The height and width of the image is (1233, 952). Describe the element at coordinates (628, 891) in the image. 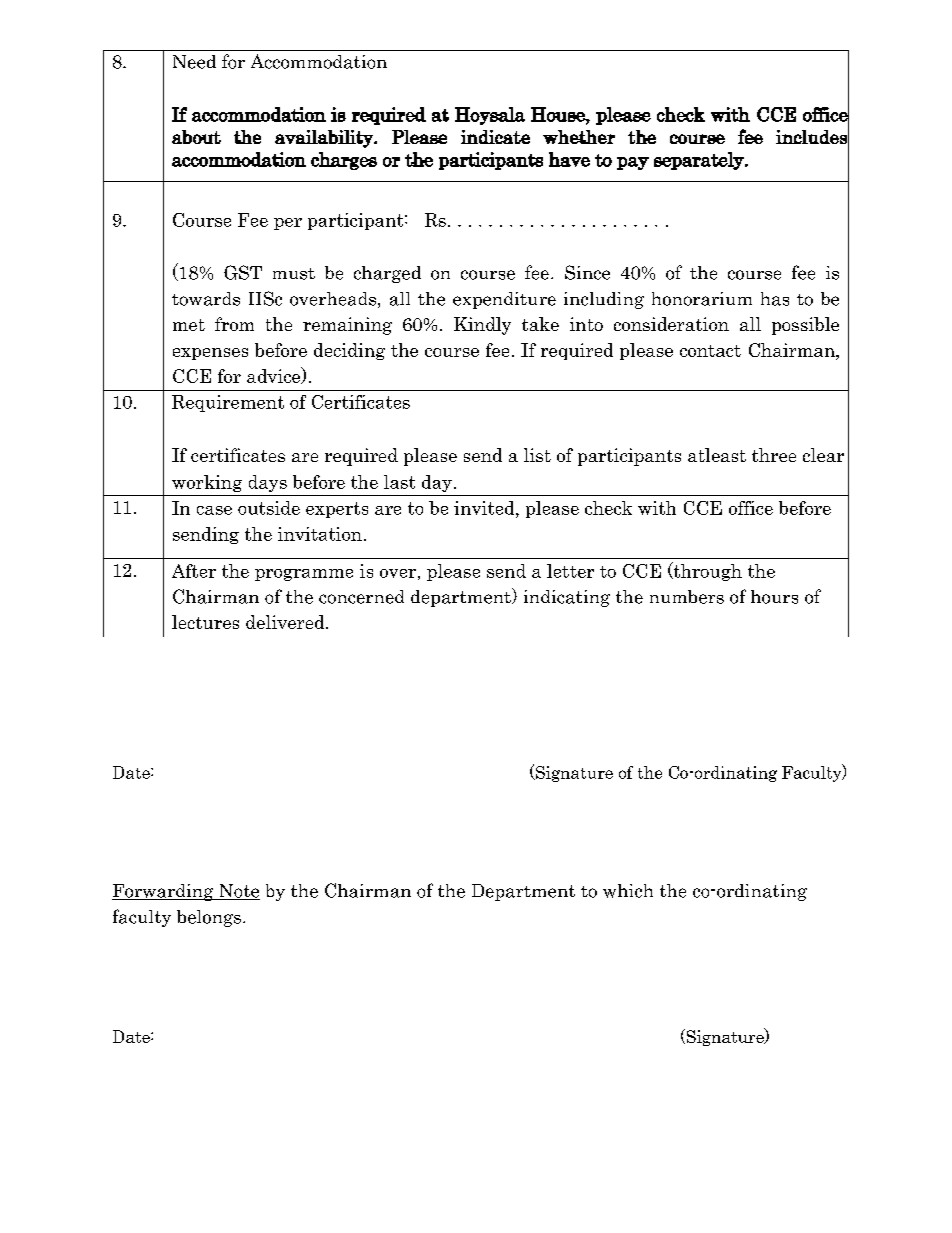

I see `which` at that location.
